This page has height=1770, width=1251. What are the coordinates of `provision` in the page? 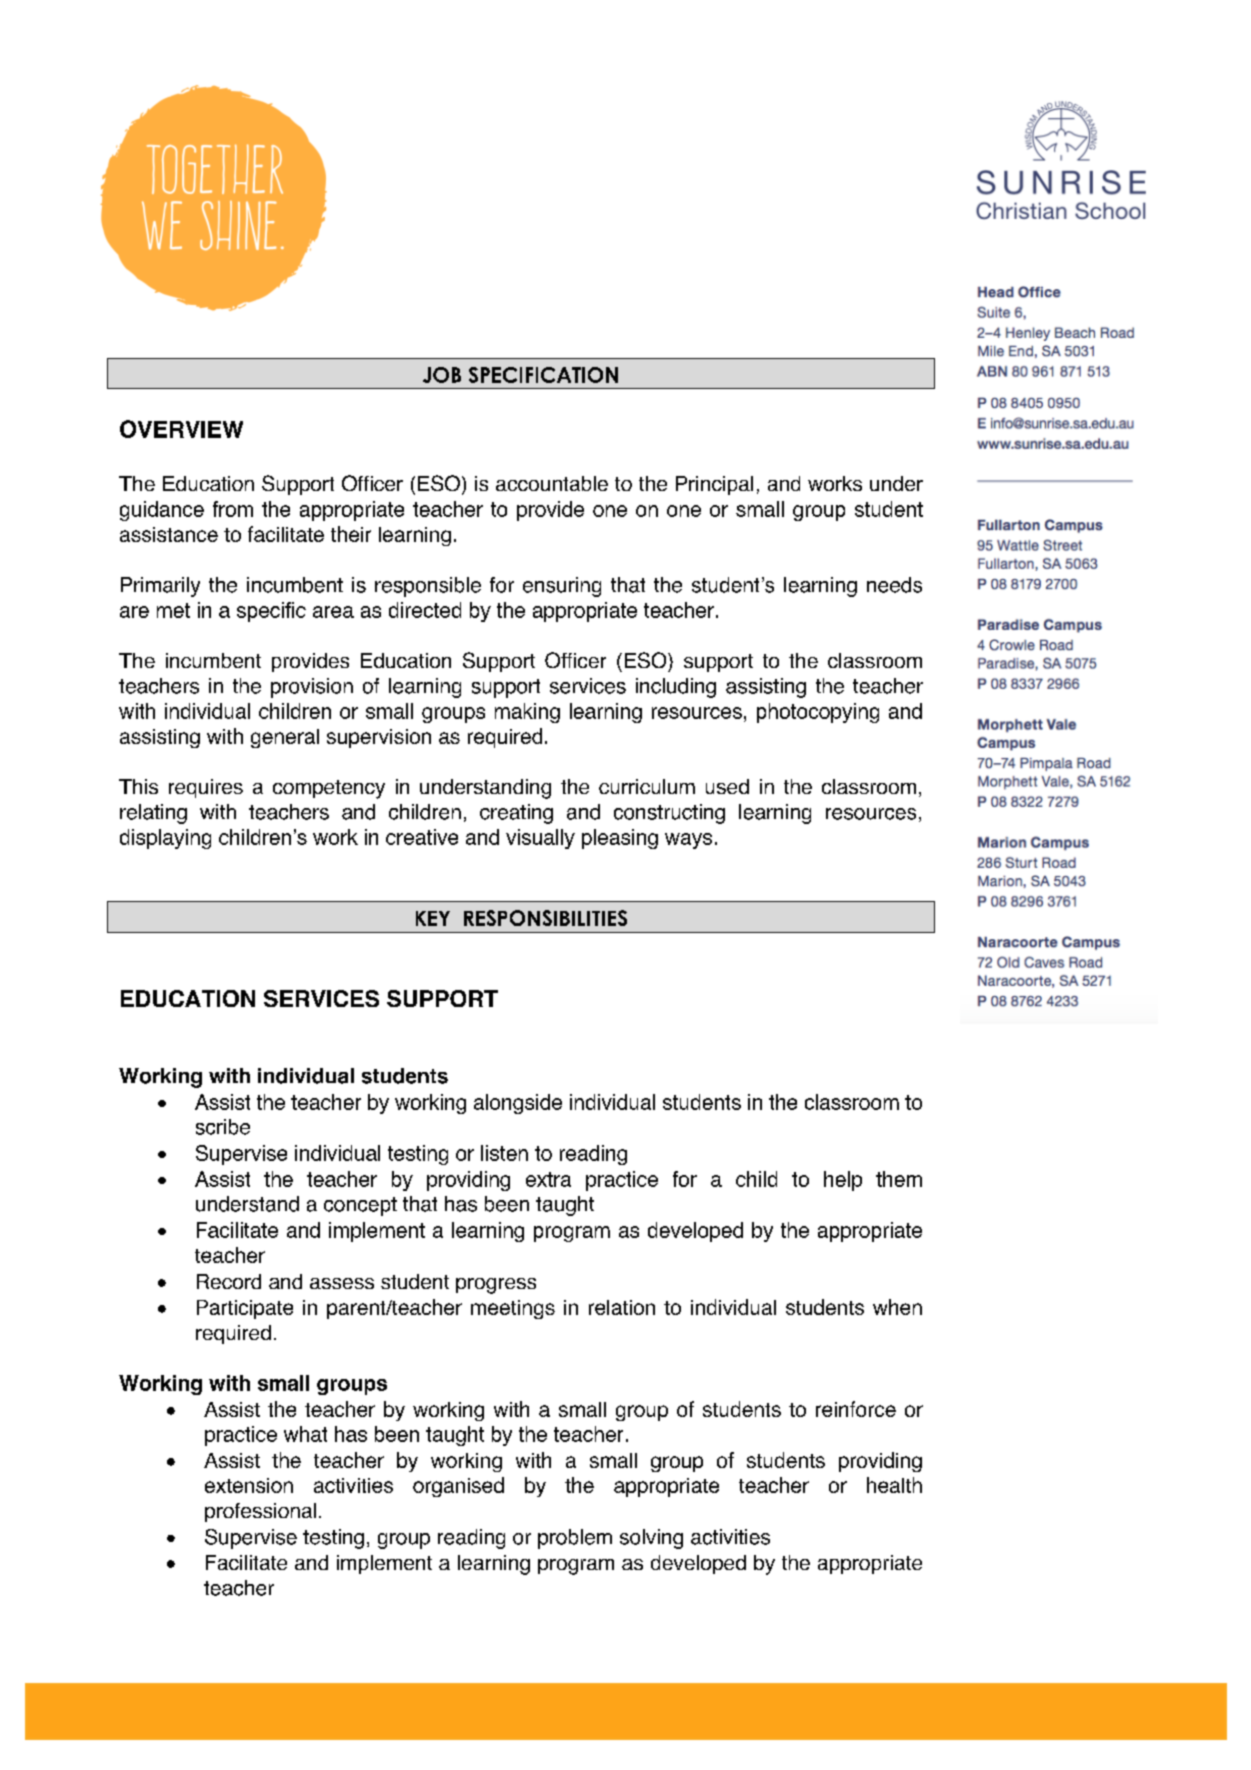 It's located at (312, 688).
